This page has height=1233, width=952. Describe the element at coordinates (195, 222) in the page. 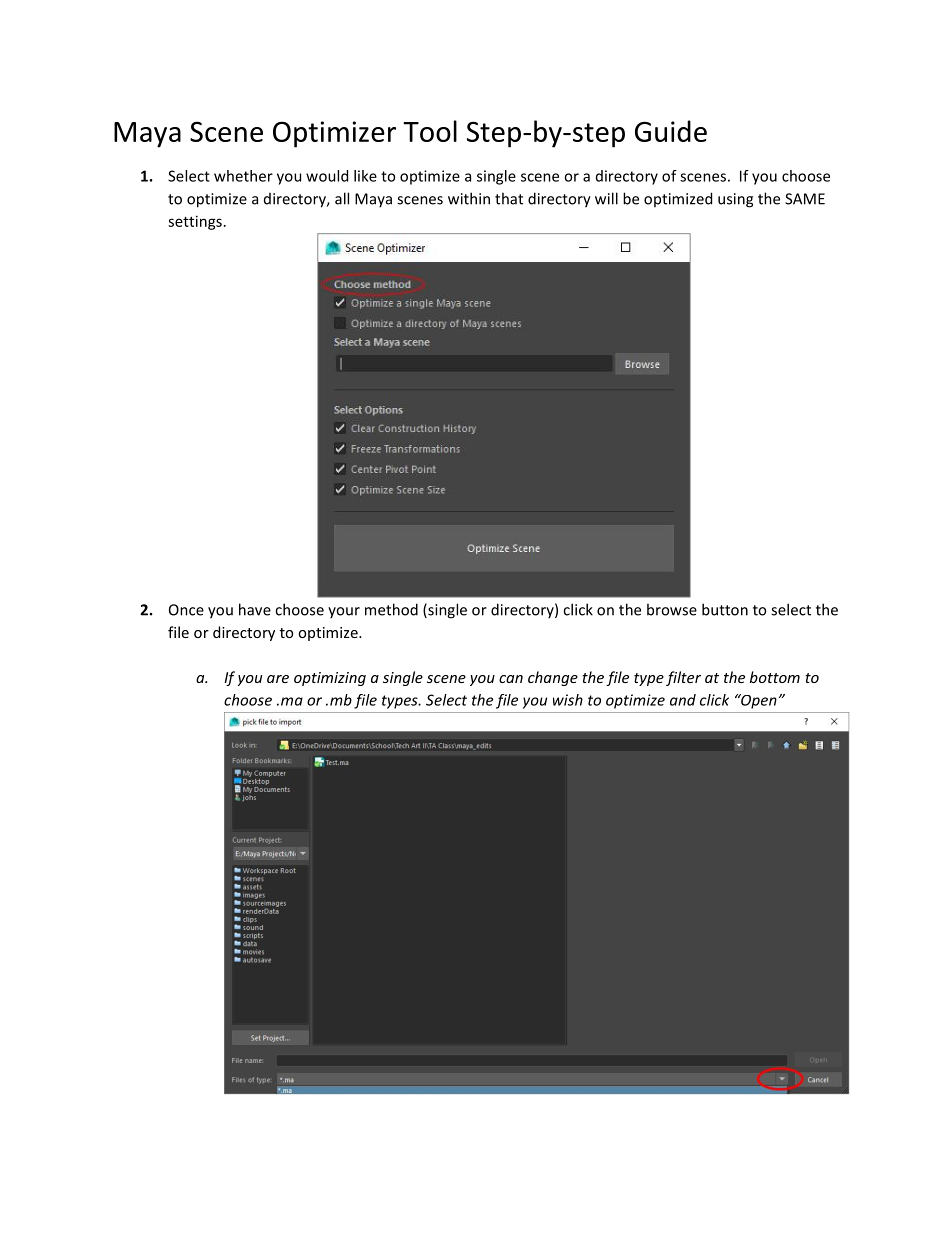

I see `settings` at that location.
